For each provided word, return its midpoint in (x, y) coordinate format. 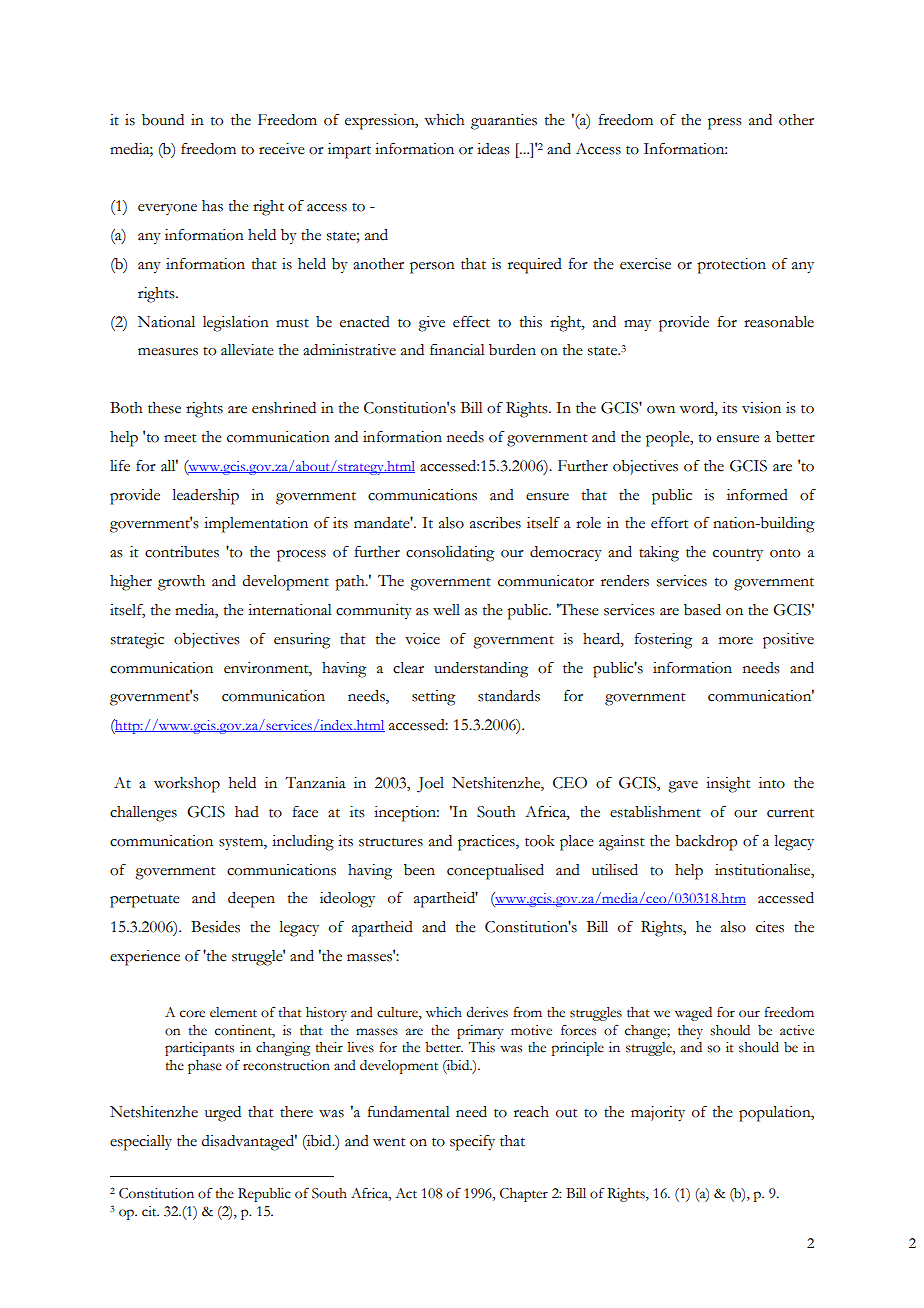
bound (163, 120)
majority (658, 1114)
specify (472, 1143)
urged (223, 1114)
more (736, 641)
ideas (493, 149)
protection (731, 266)
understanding (481, 670)
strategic (137, 641)
